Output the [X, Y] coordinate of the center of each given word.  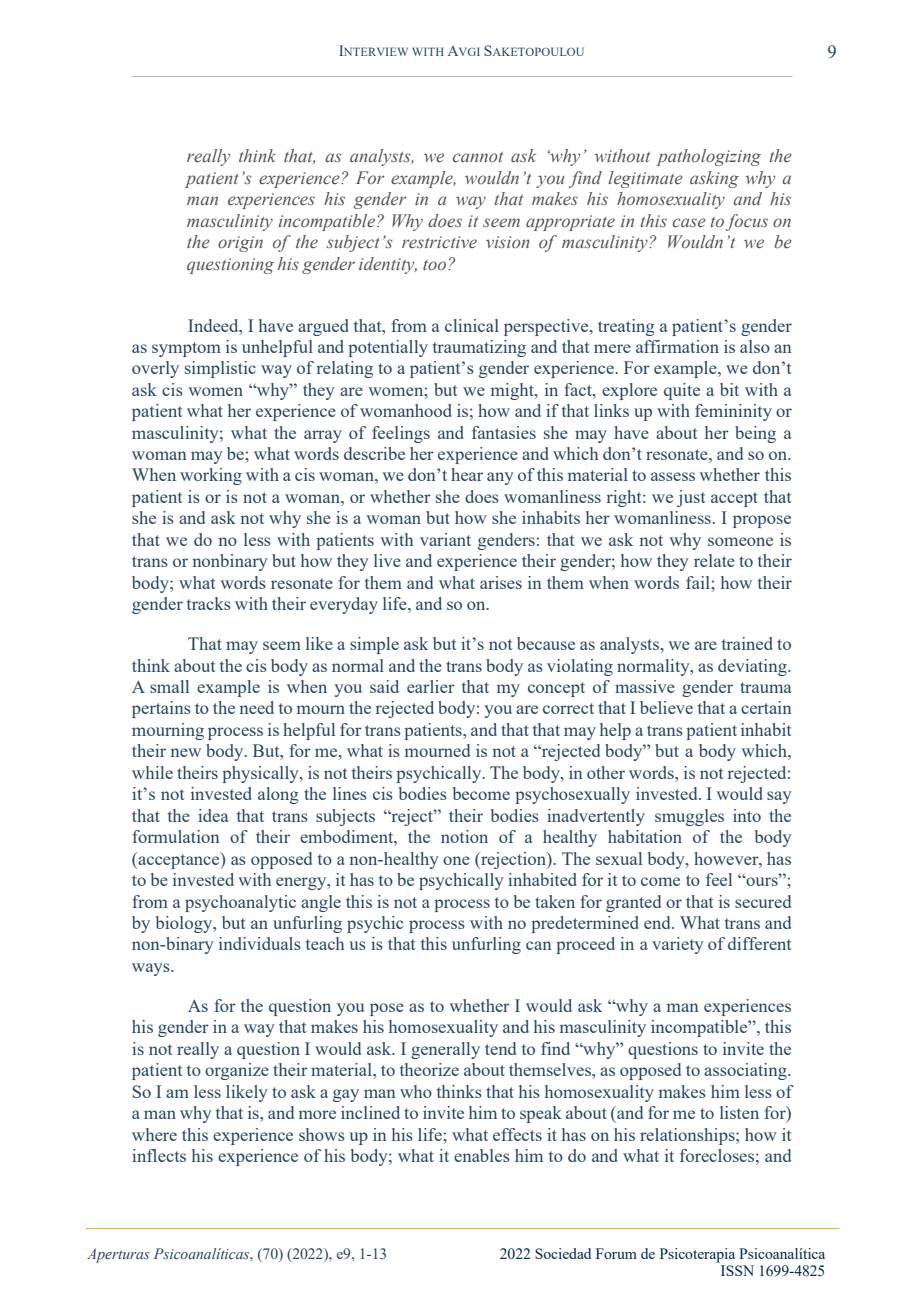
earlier [431, 686]
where [154, 1134]
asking [714, 179]
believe [666, 707]
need [257, 707]
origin [240, 244]
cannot [478, 157]
